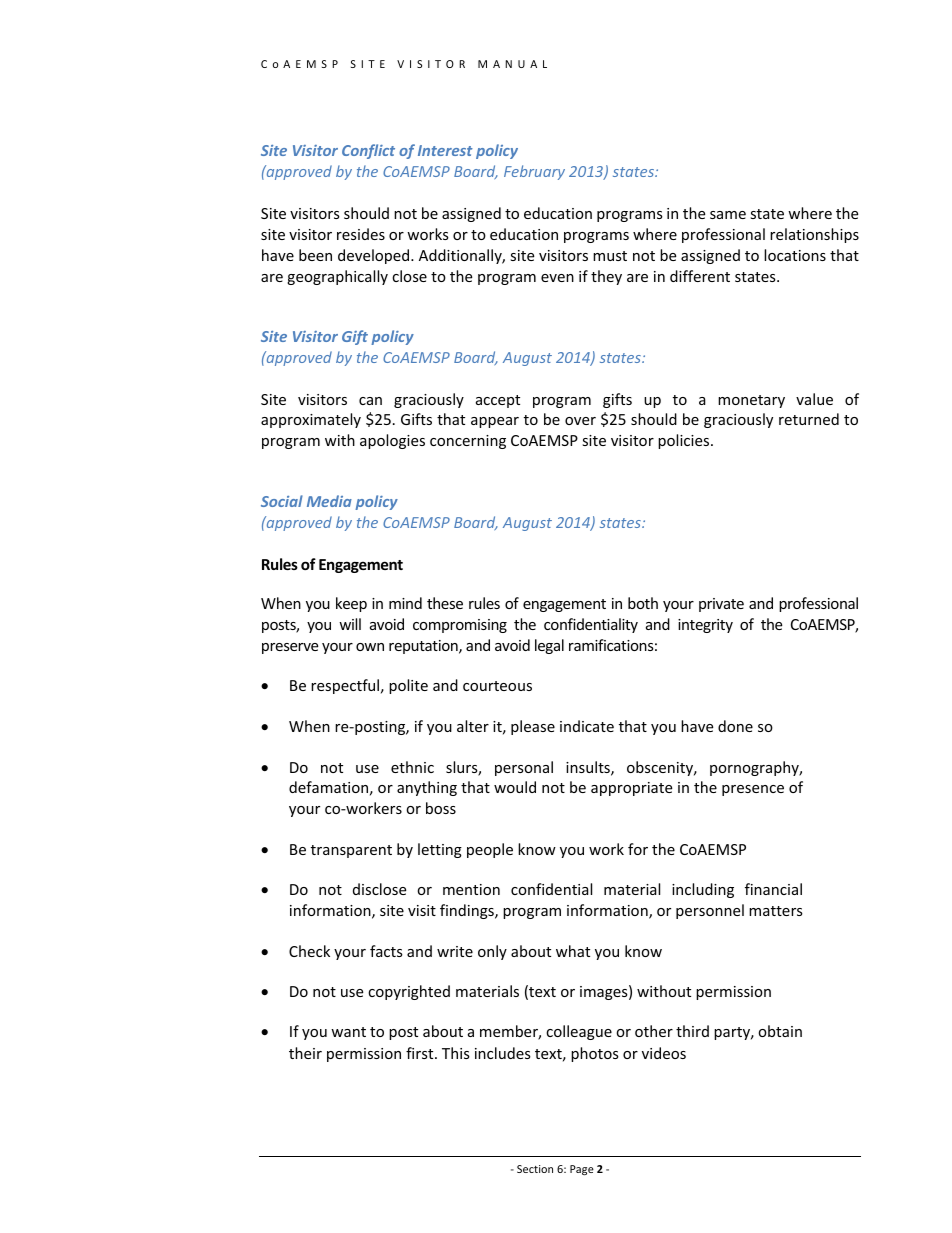  What do you see at coordinates (728, 215) in the page?
I see `same` at bounding box center [728, 215].
